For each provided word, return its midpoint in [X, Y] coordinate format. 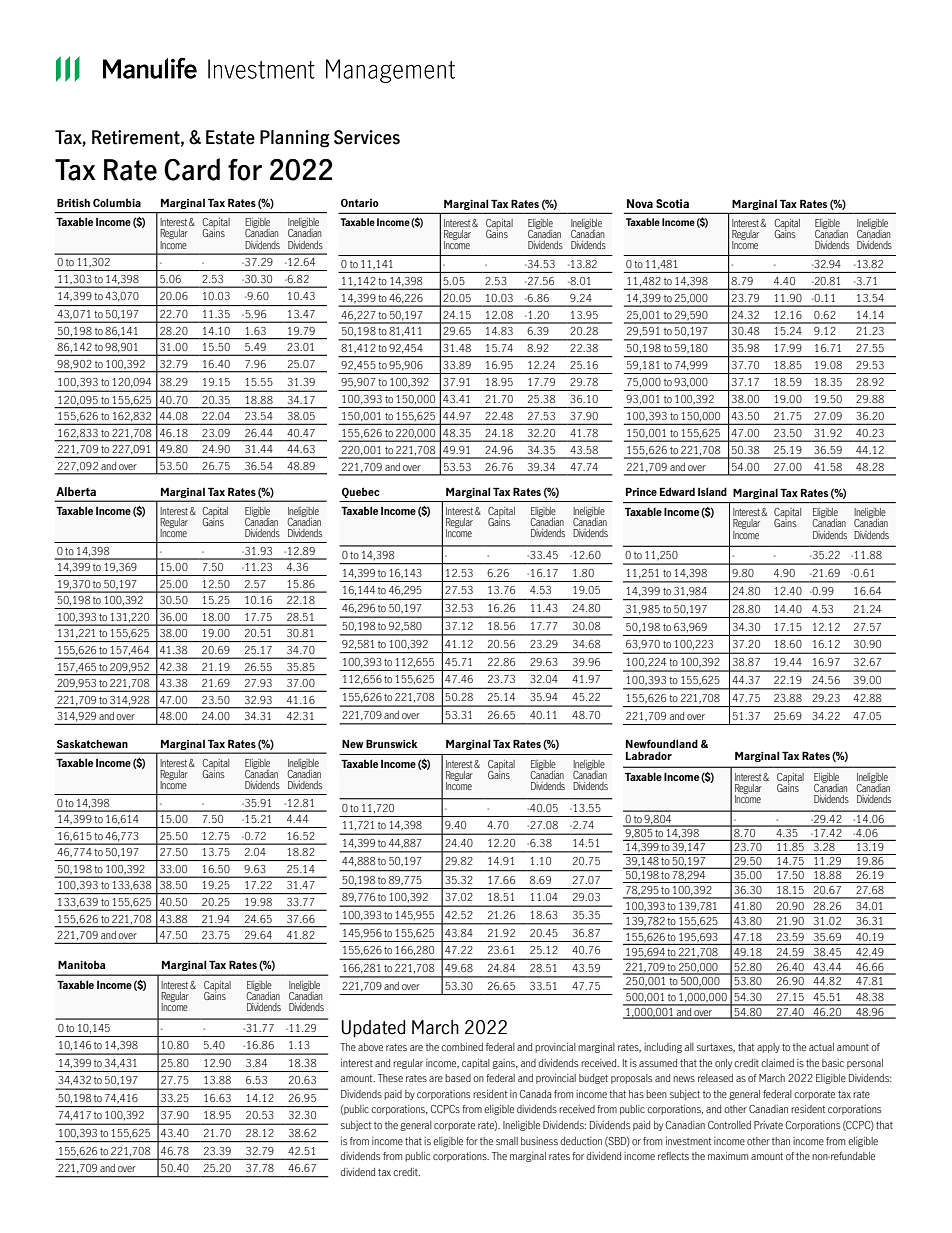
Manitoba [81, 964]
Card [192, 169]
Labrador [649, 755]
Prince [641, 491]
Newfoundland [662, 743]
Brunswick [391, 743]
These [390, 1078]
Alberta [76, 491]
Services [367, 137]
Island [712, 491]
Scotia [672, 203]
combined [462, 1047]
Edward [677, 491]
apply [768, 1048]
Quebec [361, 492]
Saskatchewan [92, 743]
